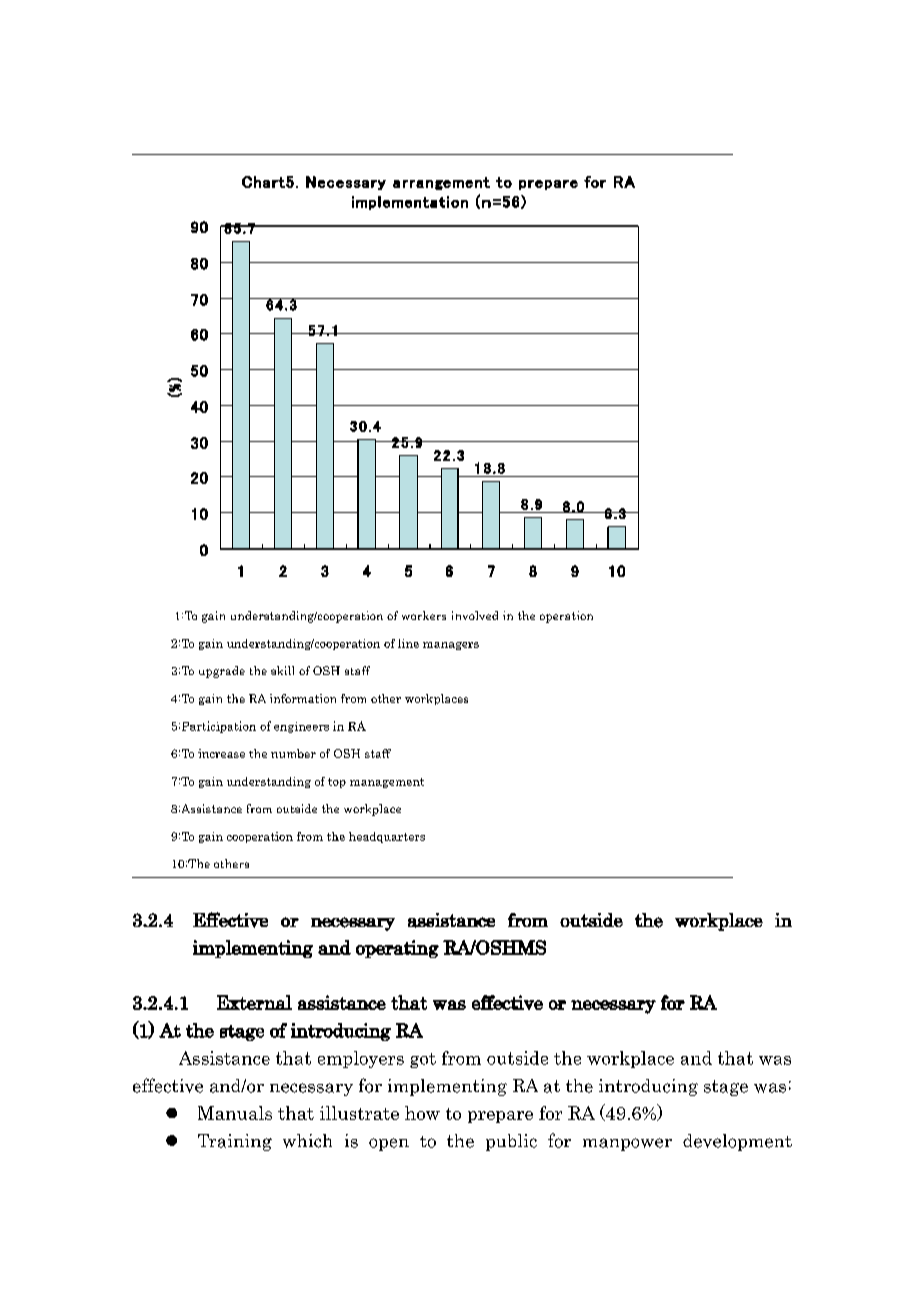  I want to click on skill, so click(282, 670).
